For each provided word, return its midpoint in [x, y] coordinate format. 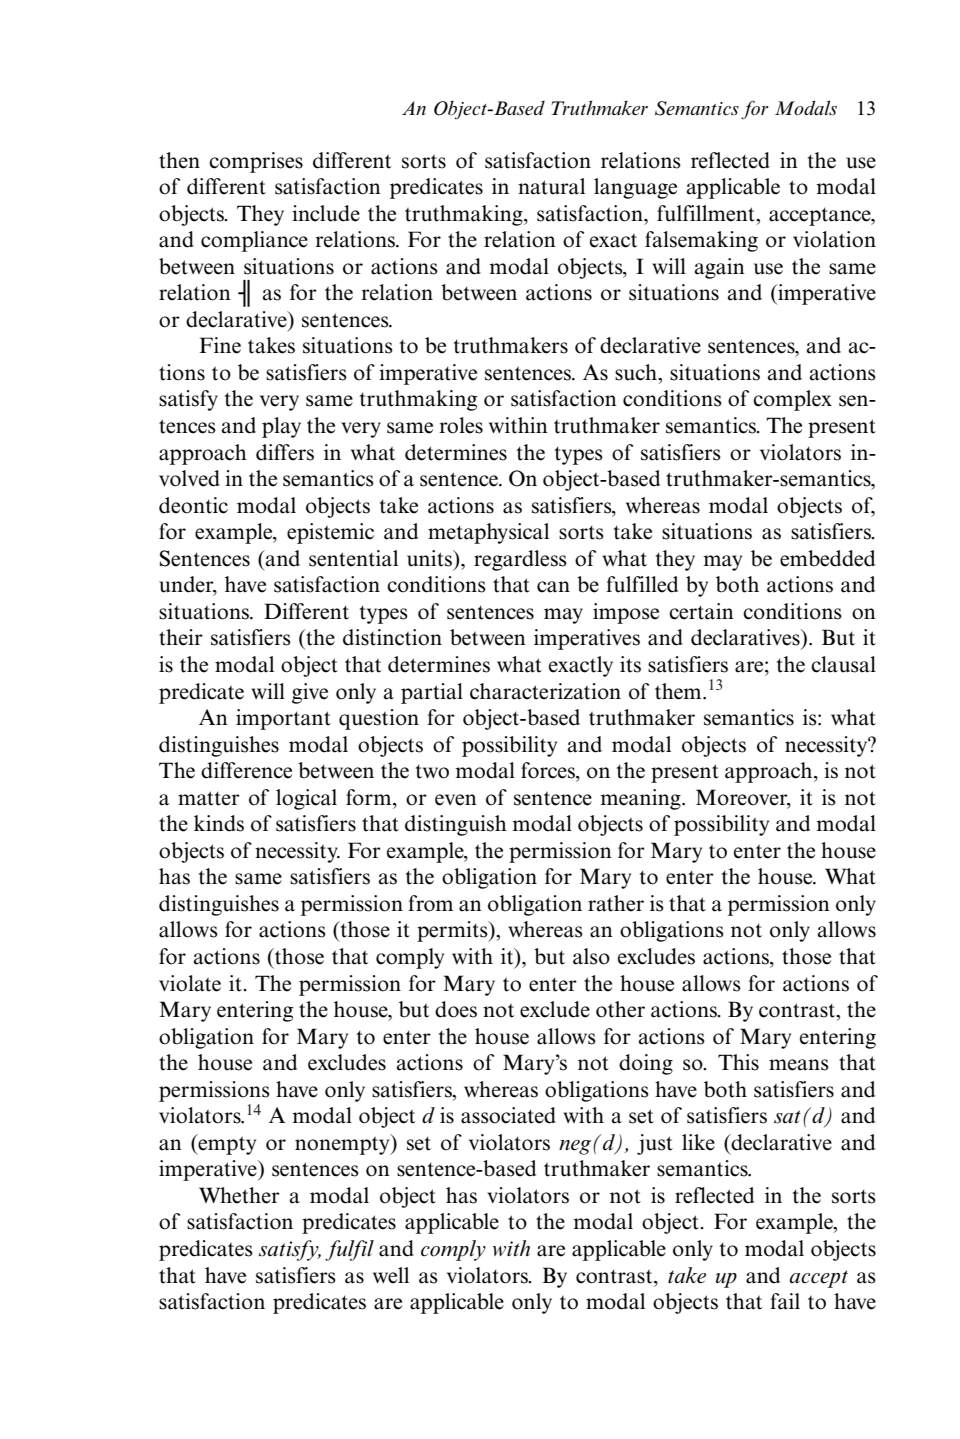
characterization [545, 691]
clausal [843, 664]
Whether [239, 1195]
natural [551, 186]
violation [834, 239]
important [283, 719]
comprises [256, 162]
